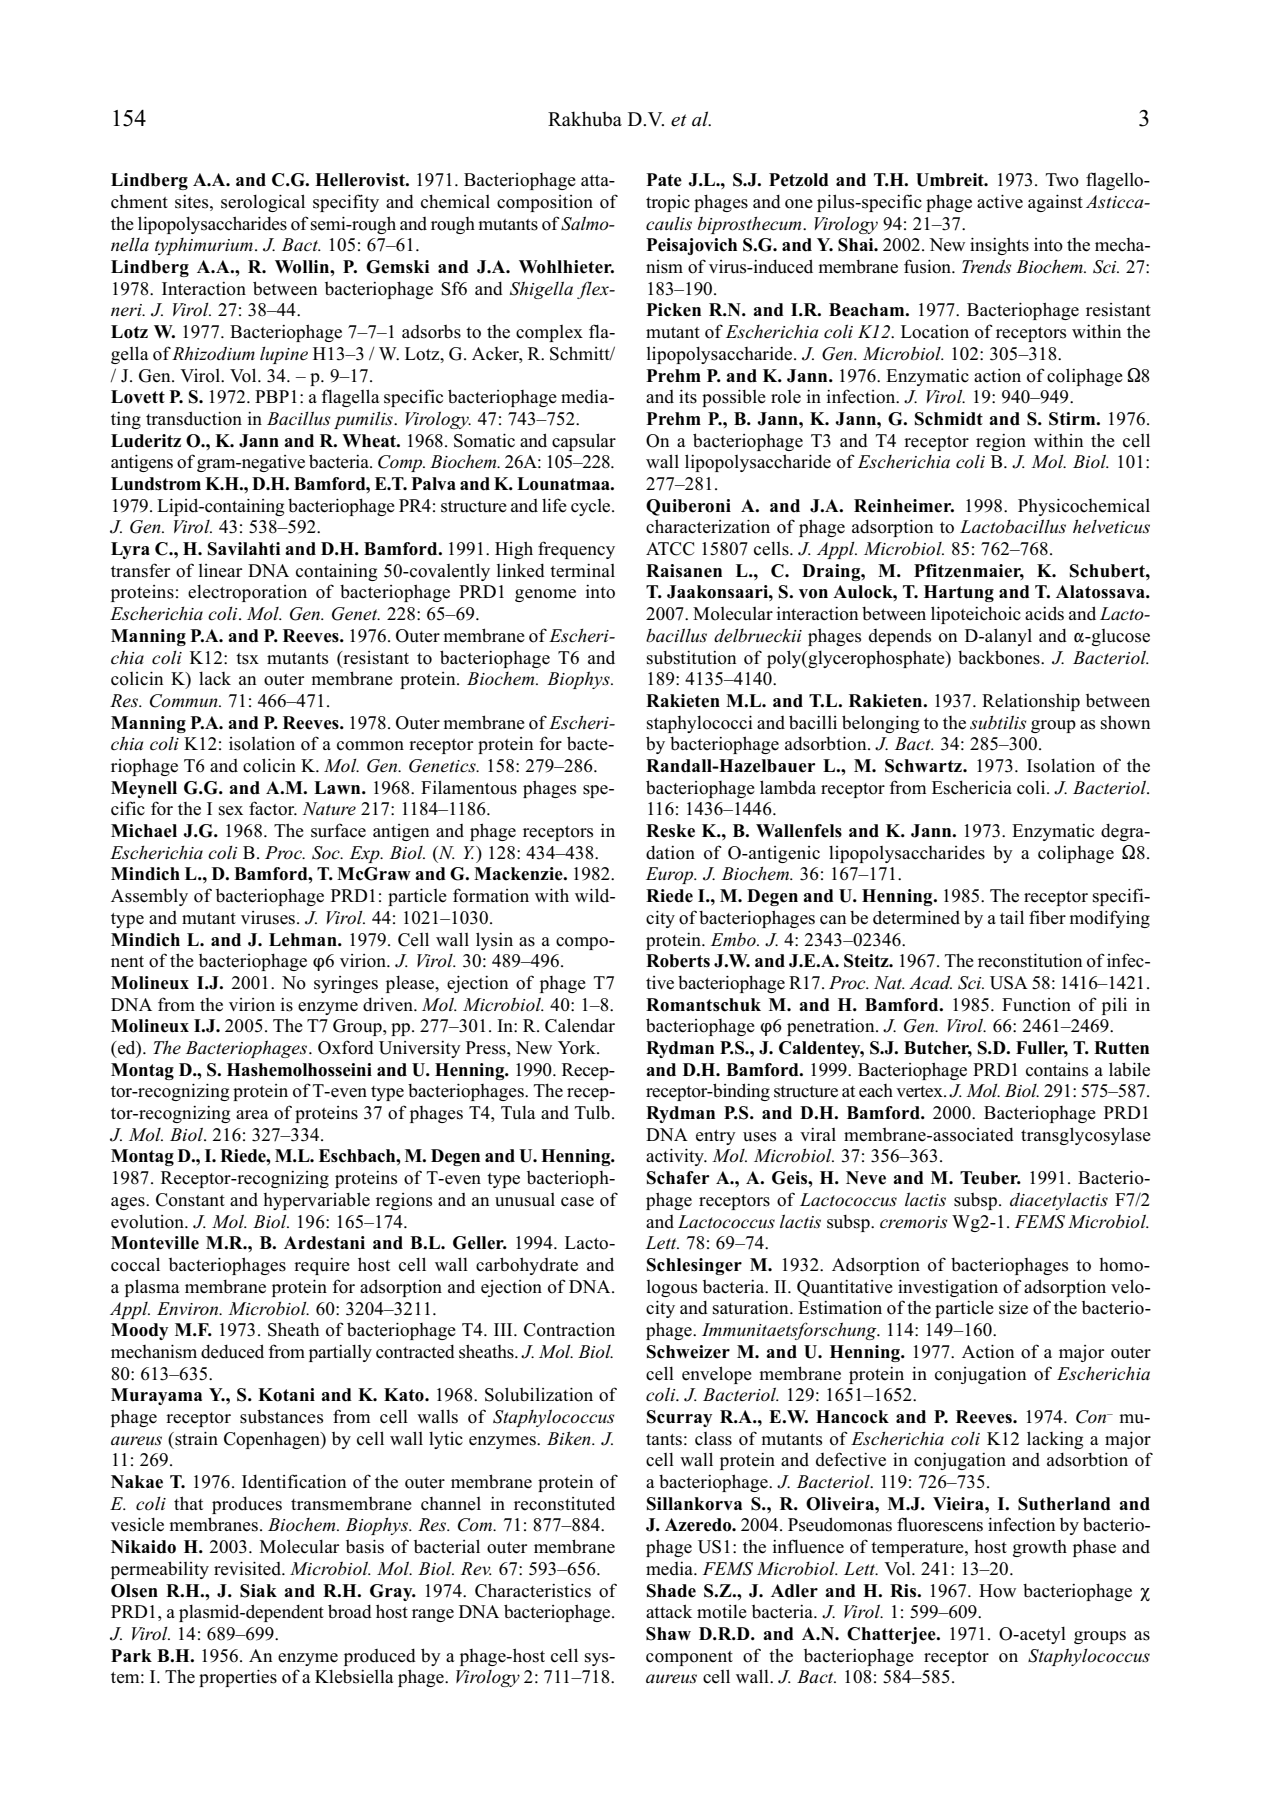  Describe the element at coordinates (1012, 917) in the screenshot. I see `tail` at that location.
